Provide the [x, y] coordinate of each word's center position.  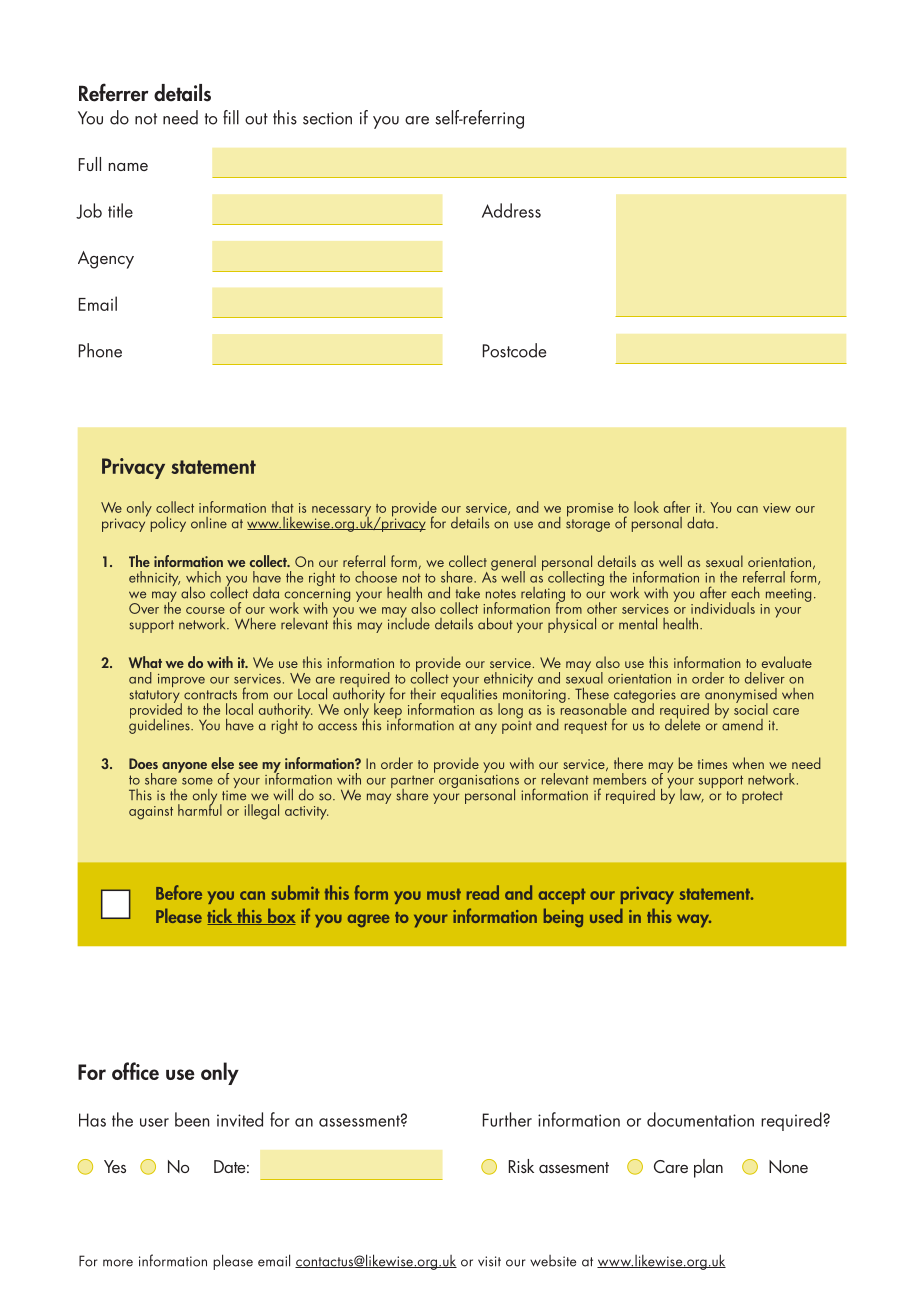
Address [511, 210]
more [118, 1263]
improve [181, 680]
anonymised [741, 696]
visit [489, 1261]
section [327, 118]
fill [231, 117]
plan [708, 1168]
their [423, 694]
